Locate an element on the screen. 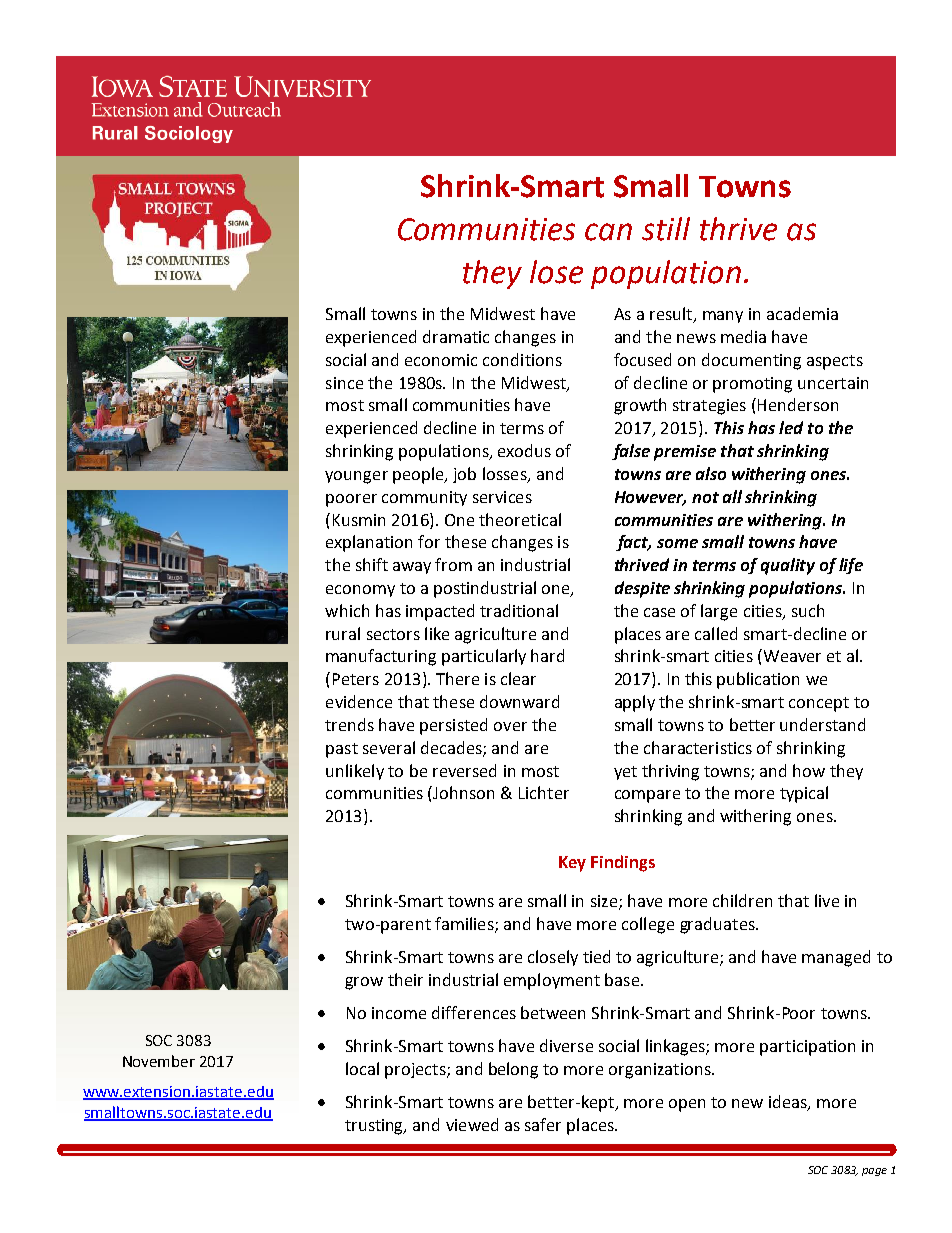 This screenshot has width=952, height=1233. trusting is located at coordinates (375, 1127).
